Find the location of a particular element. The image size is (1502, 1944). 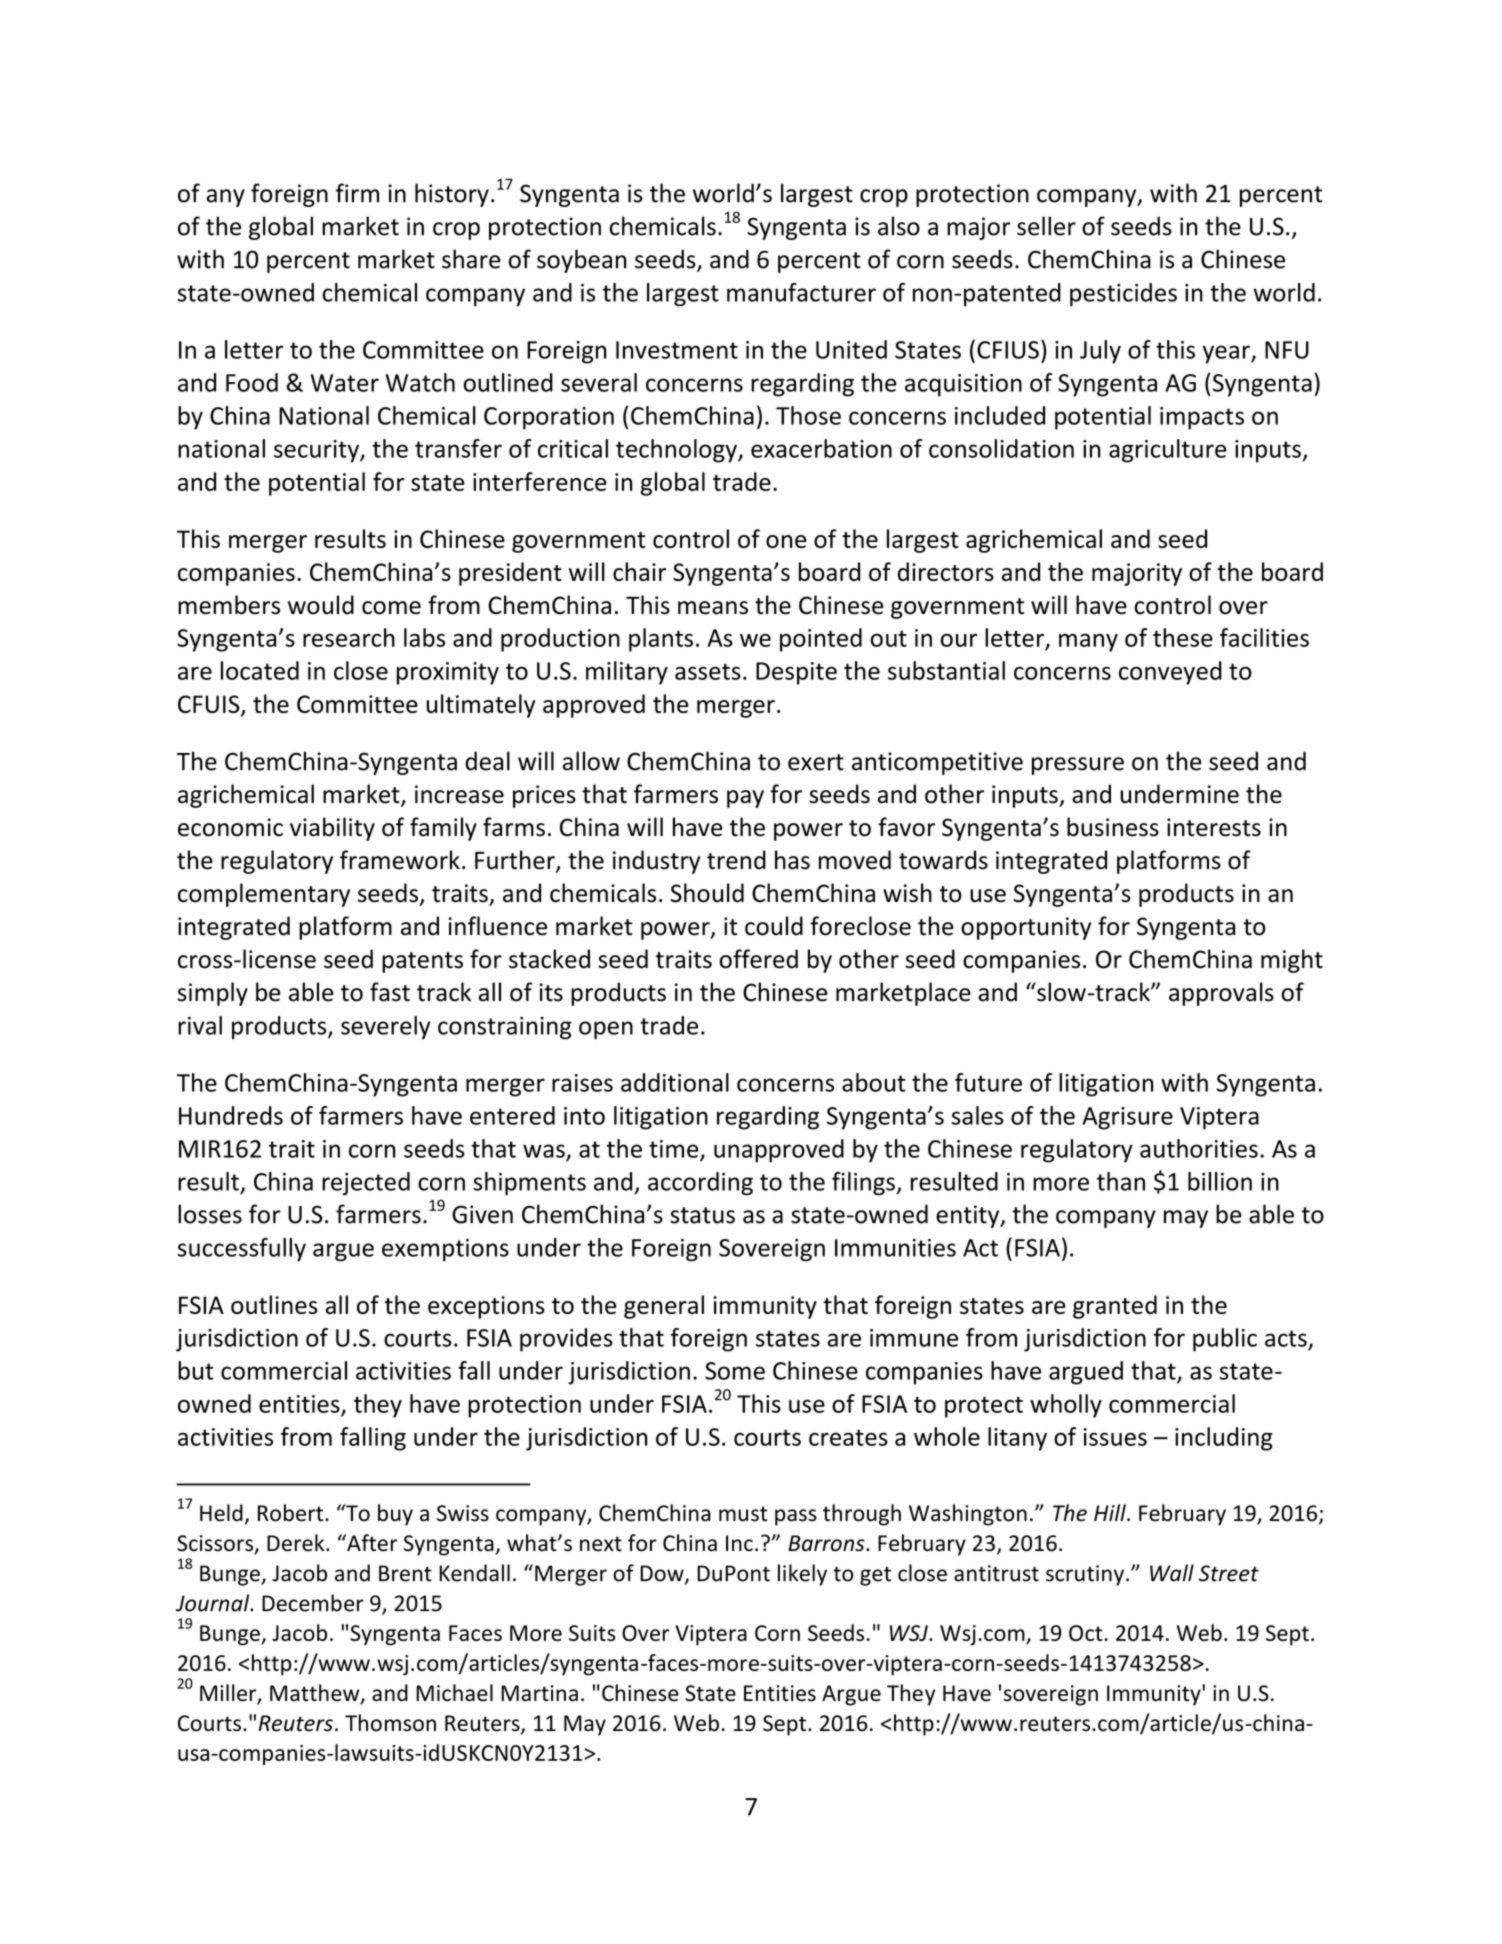

manufacturer is located at coordinates (801, 292).
